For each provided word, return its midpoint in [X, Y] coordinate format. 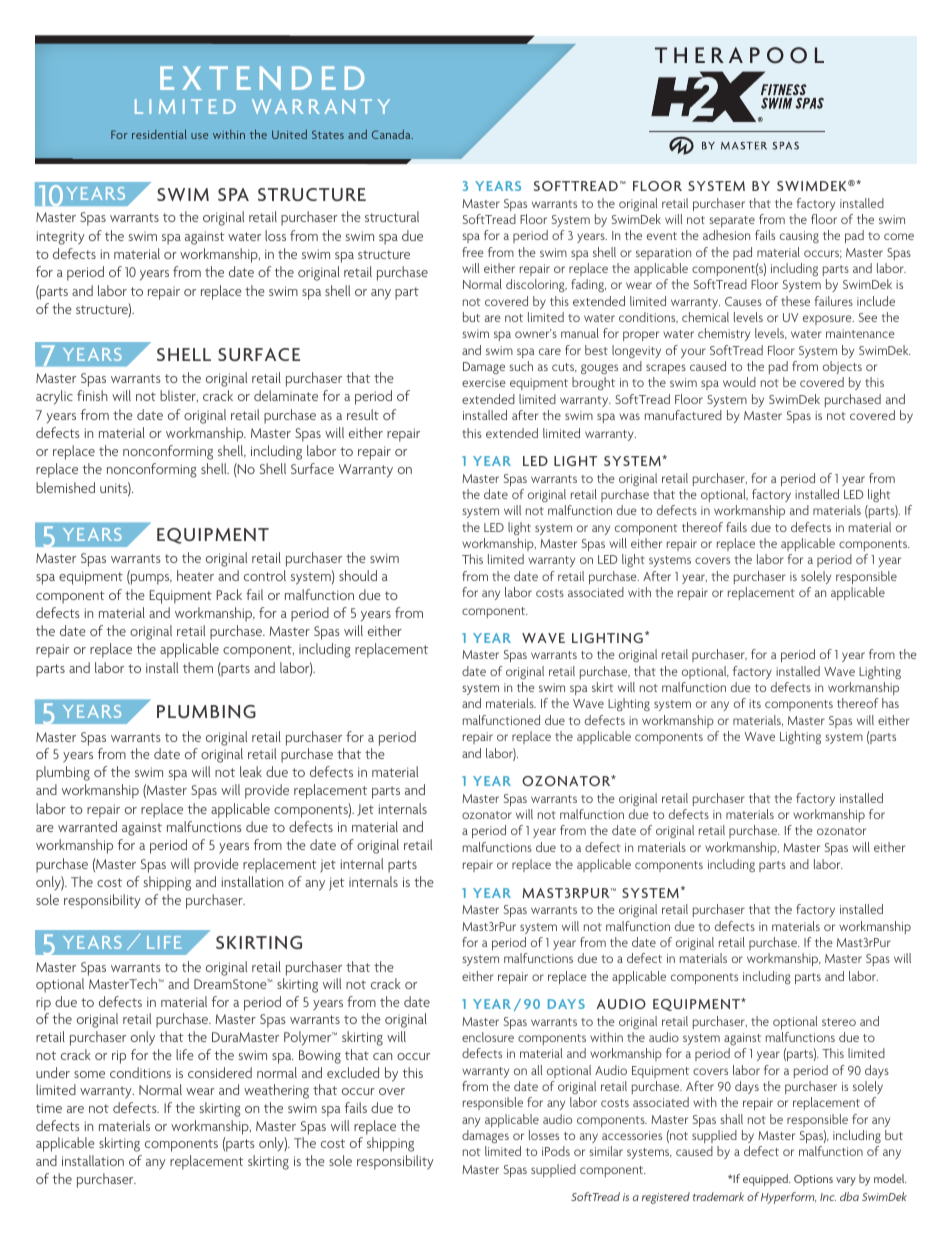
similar [606, 1151]
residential [159, 134]
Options [813, 1180]
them [198, 667]
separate [732, 221]
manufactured [683, 415]
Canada [392, 134]
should [358, 575]
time [49, 1108]
